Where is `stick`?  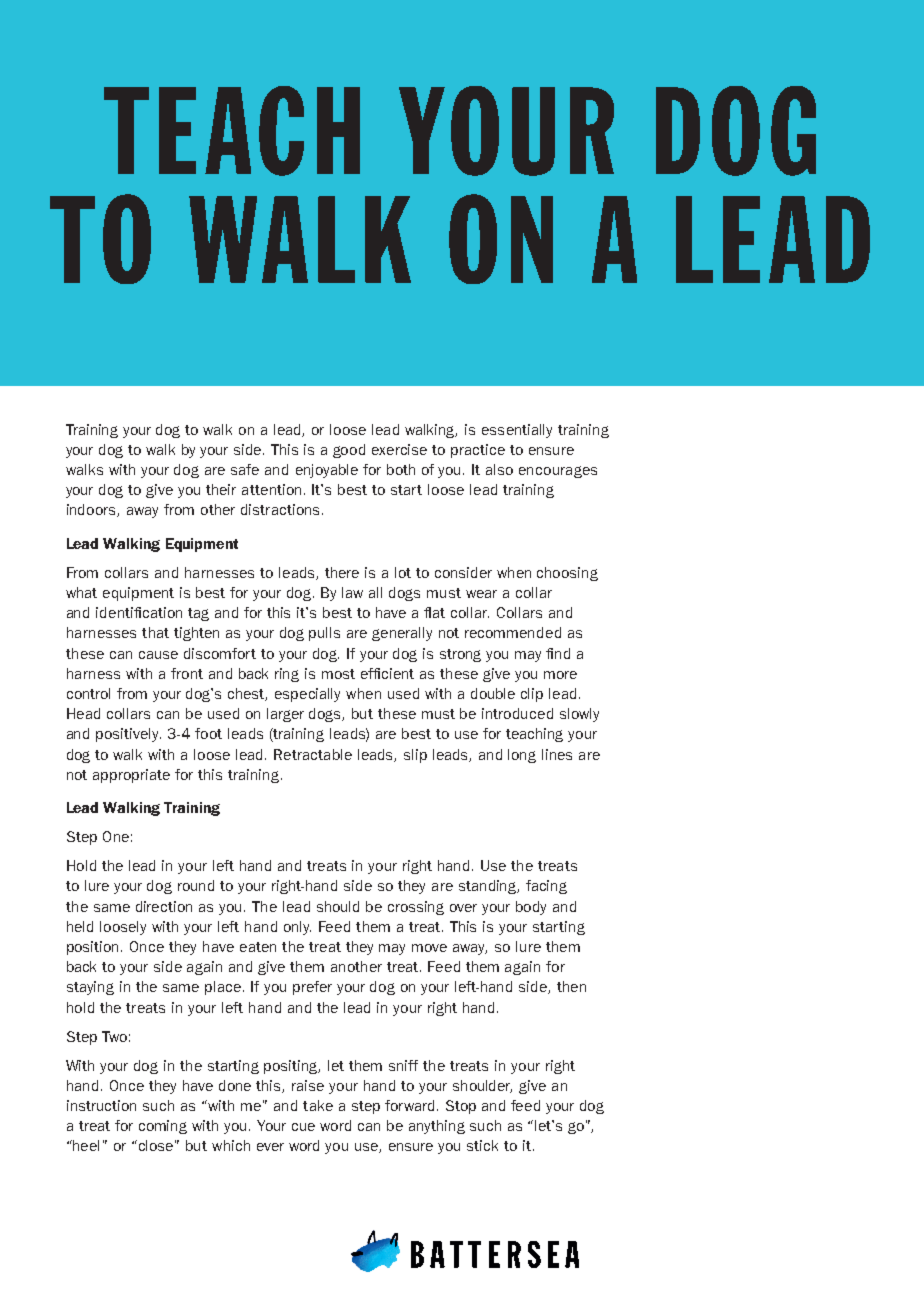 stick is located at coordinates (482, 1145).
